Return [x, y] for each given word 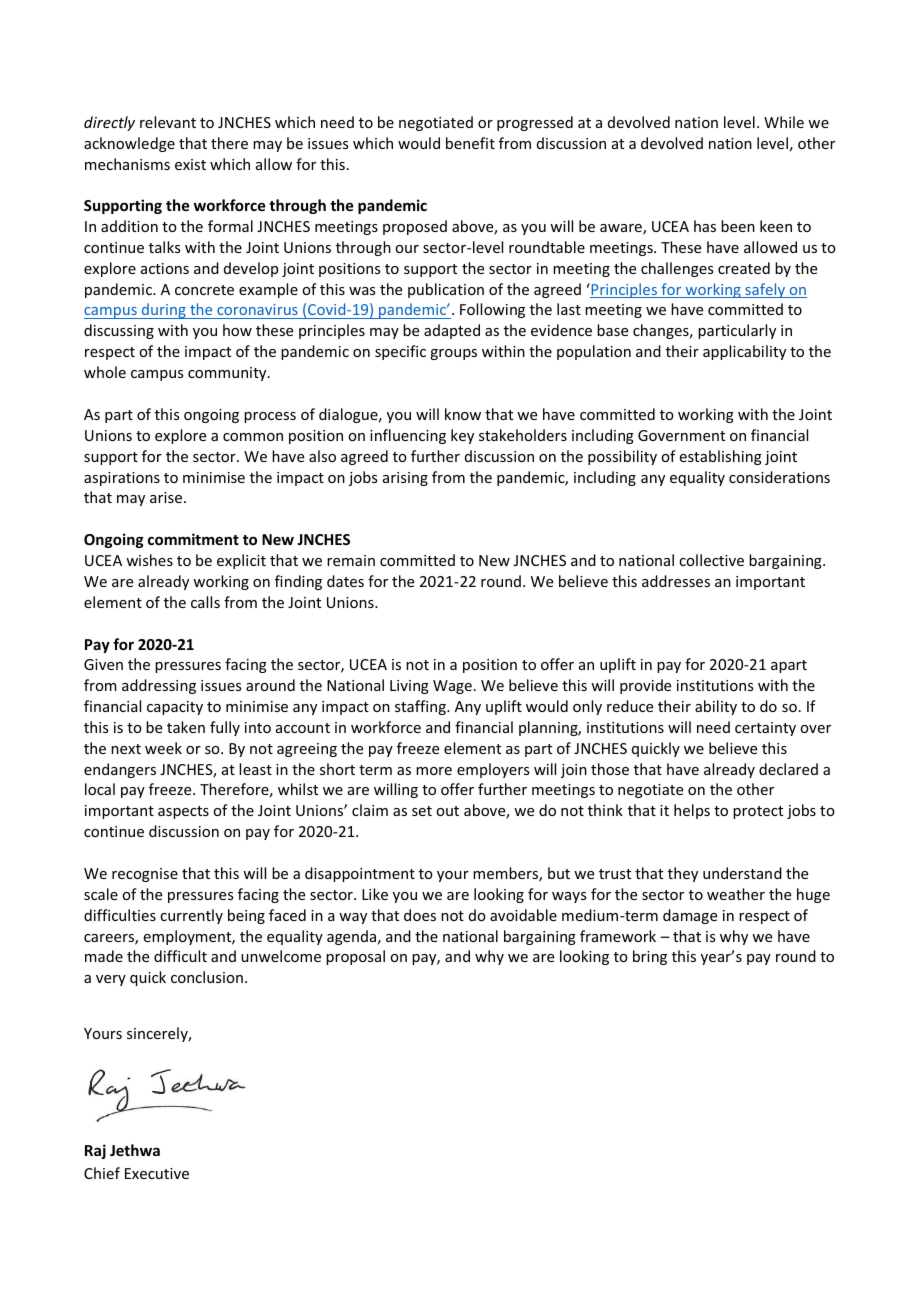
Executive [157, 1173]
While [784, 122]
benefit [470, 143]
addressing [159, 686]
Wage [452, 687]
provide [645, 686]
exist [190, 164]
